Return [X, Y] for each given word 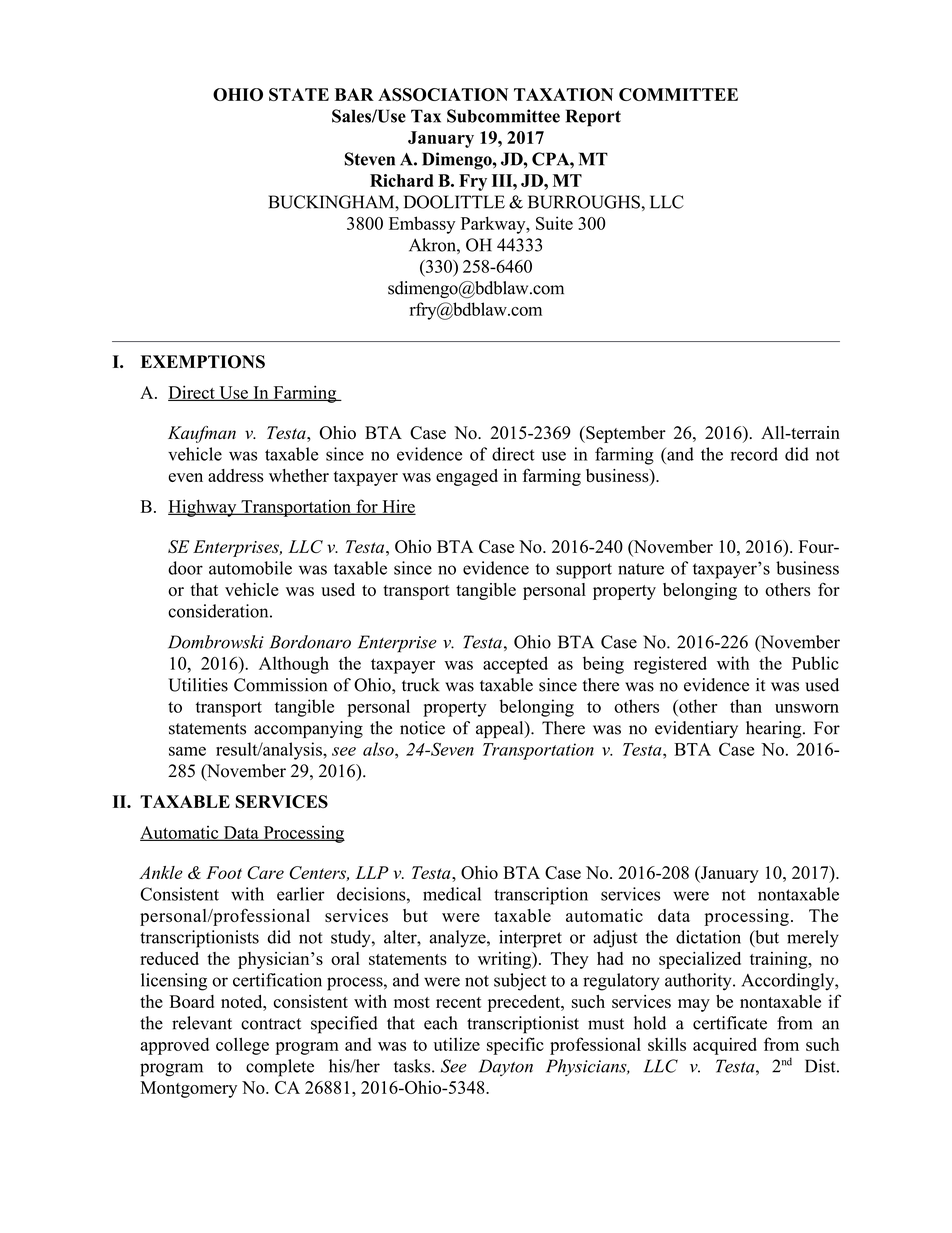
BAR [354, 94]
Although [294, 665]
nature [641, 569]
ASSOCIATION [443, 94]
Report [593, 118]
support [584, 571]
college [242, 1046]
